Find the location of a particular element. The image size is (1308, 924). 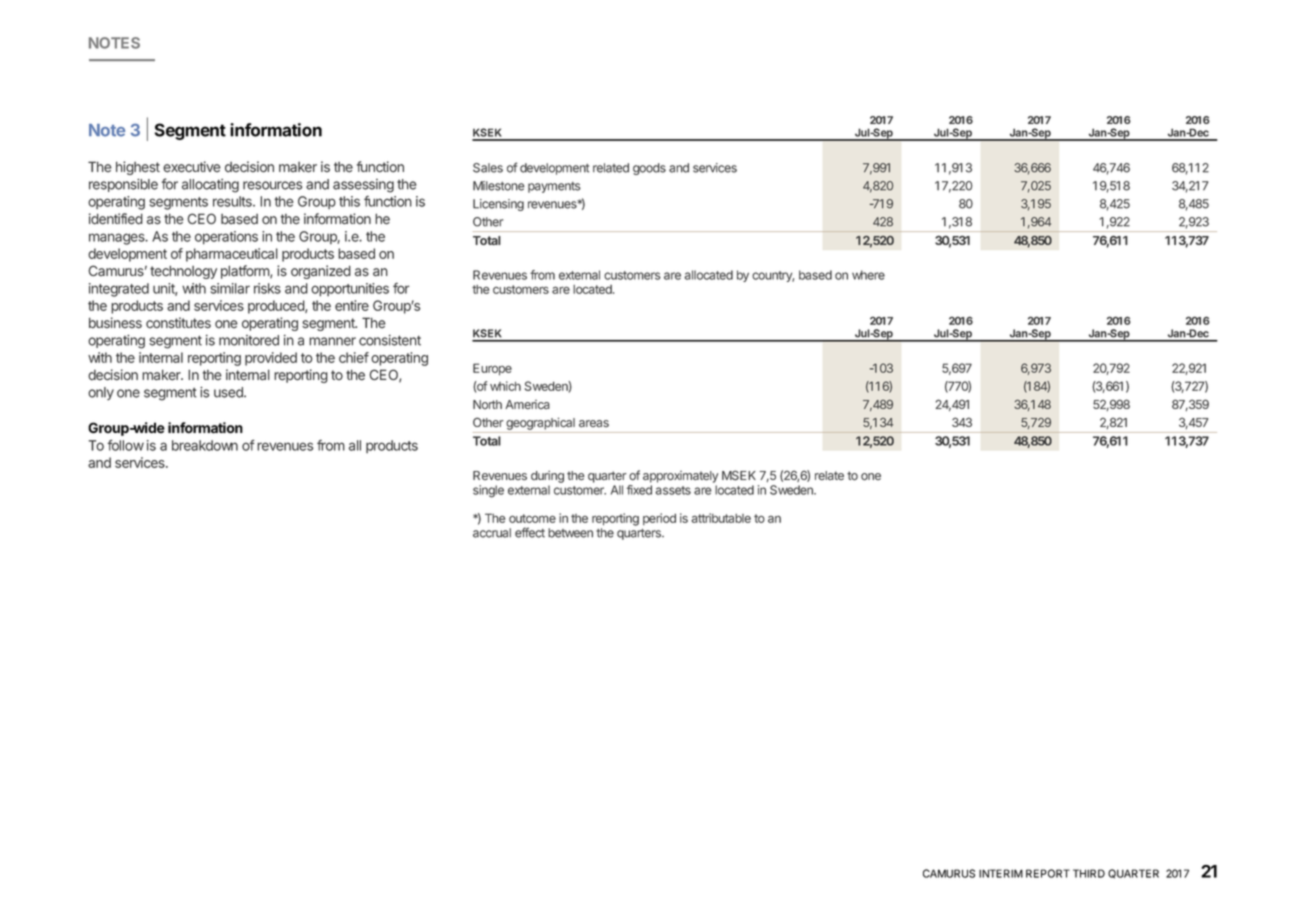

payments is located at coordinates (554, 187).
